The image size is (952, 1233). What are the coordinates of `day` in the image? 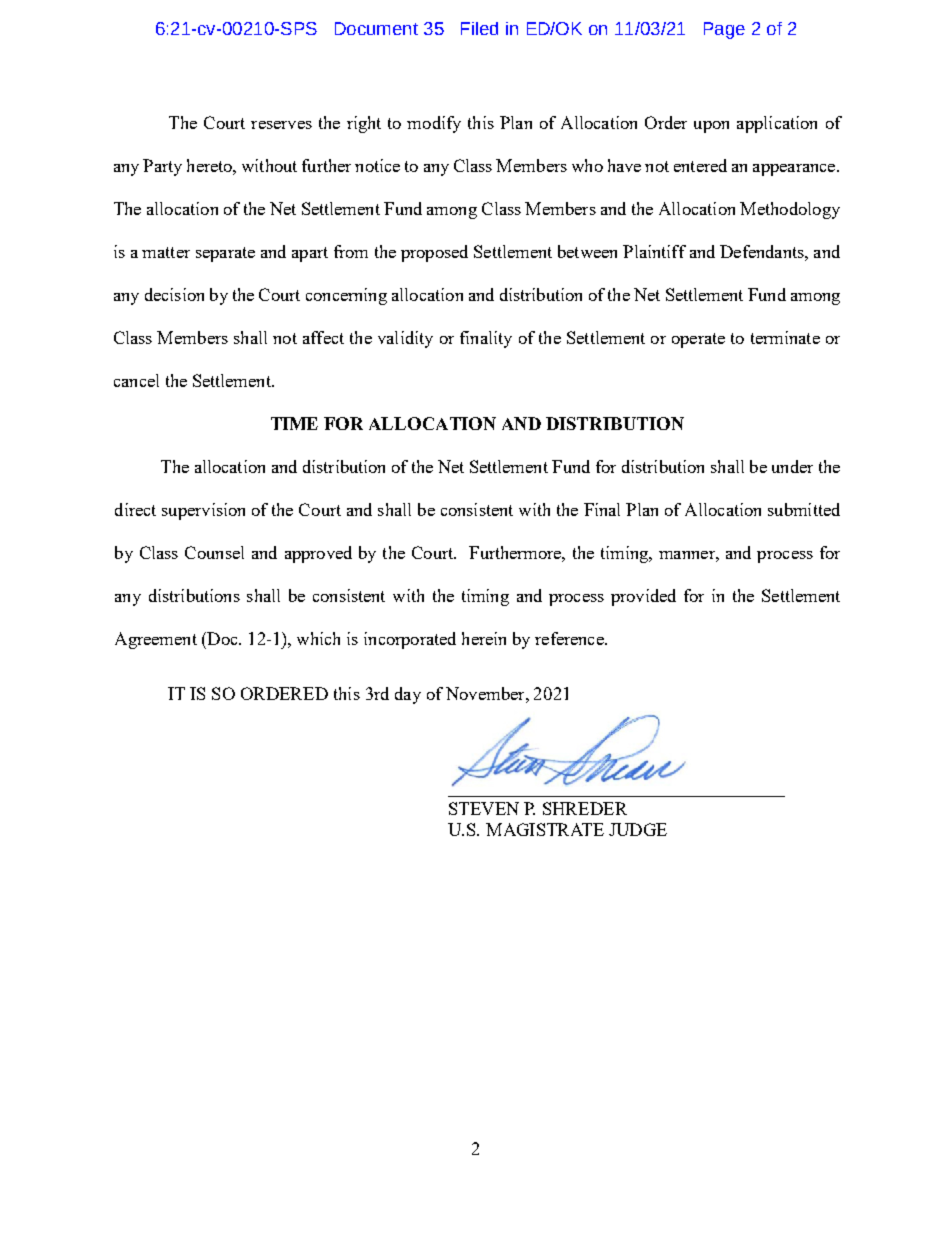 It's located at (408, 695).
